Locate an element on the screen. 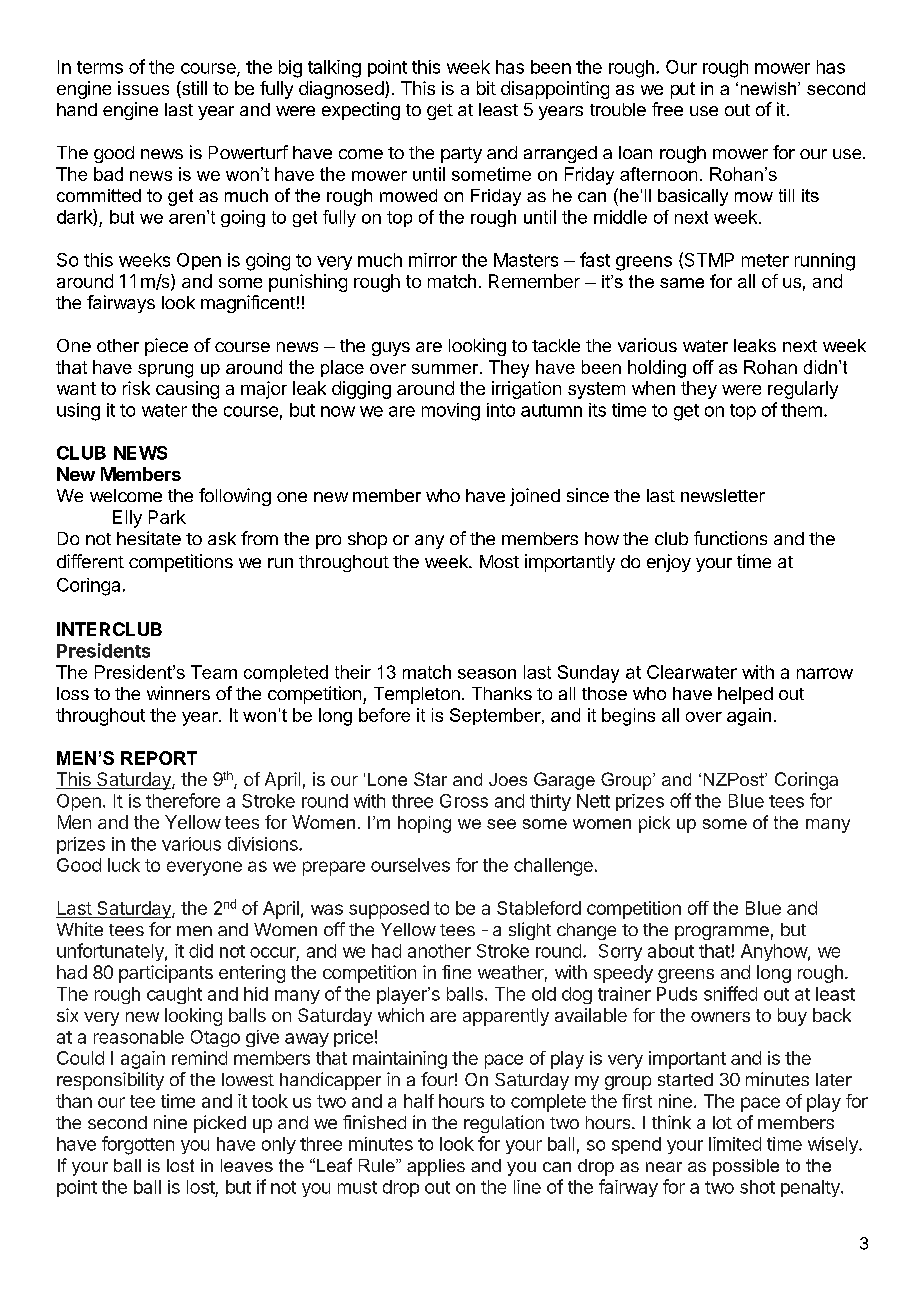 The width and height of the screenshot is (924, 1308). forgotten is located at coordinates (138, 1145).
